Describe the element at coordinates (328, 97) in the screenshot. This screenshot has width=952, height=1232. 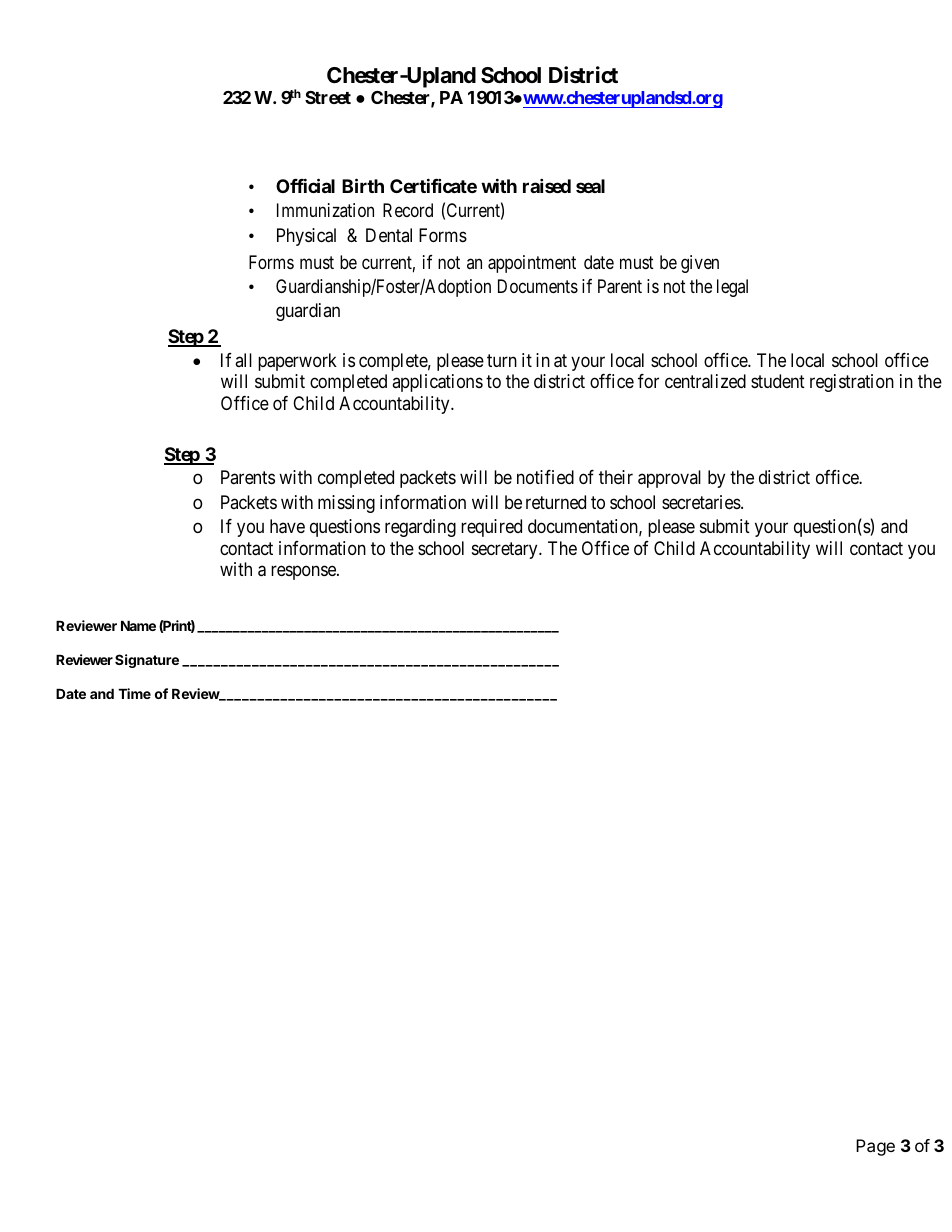
I see `Street` at that location.
